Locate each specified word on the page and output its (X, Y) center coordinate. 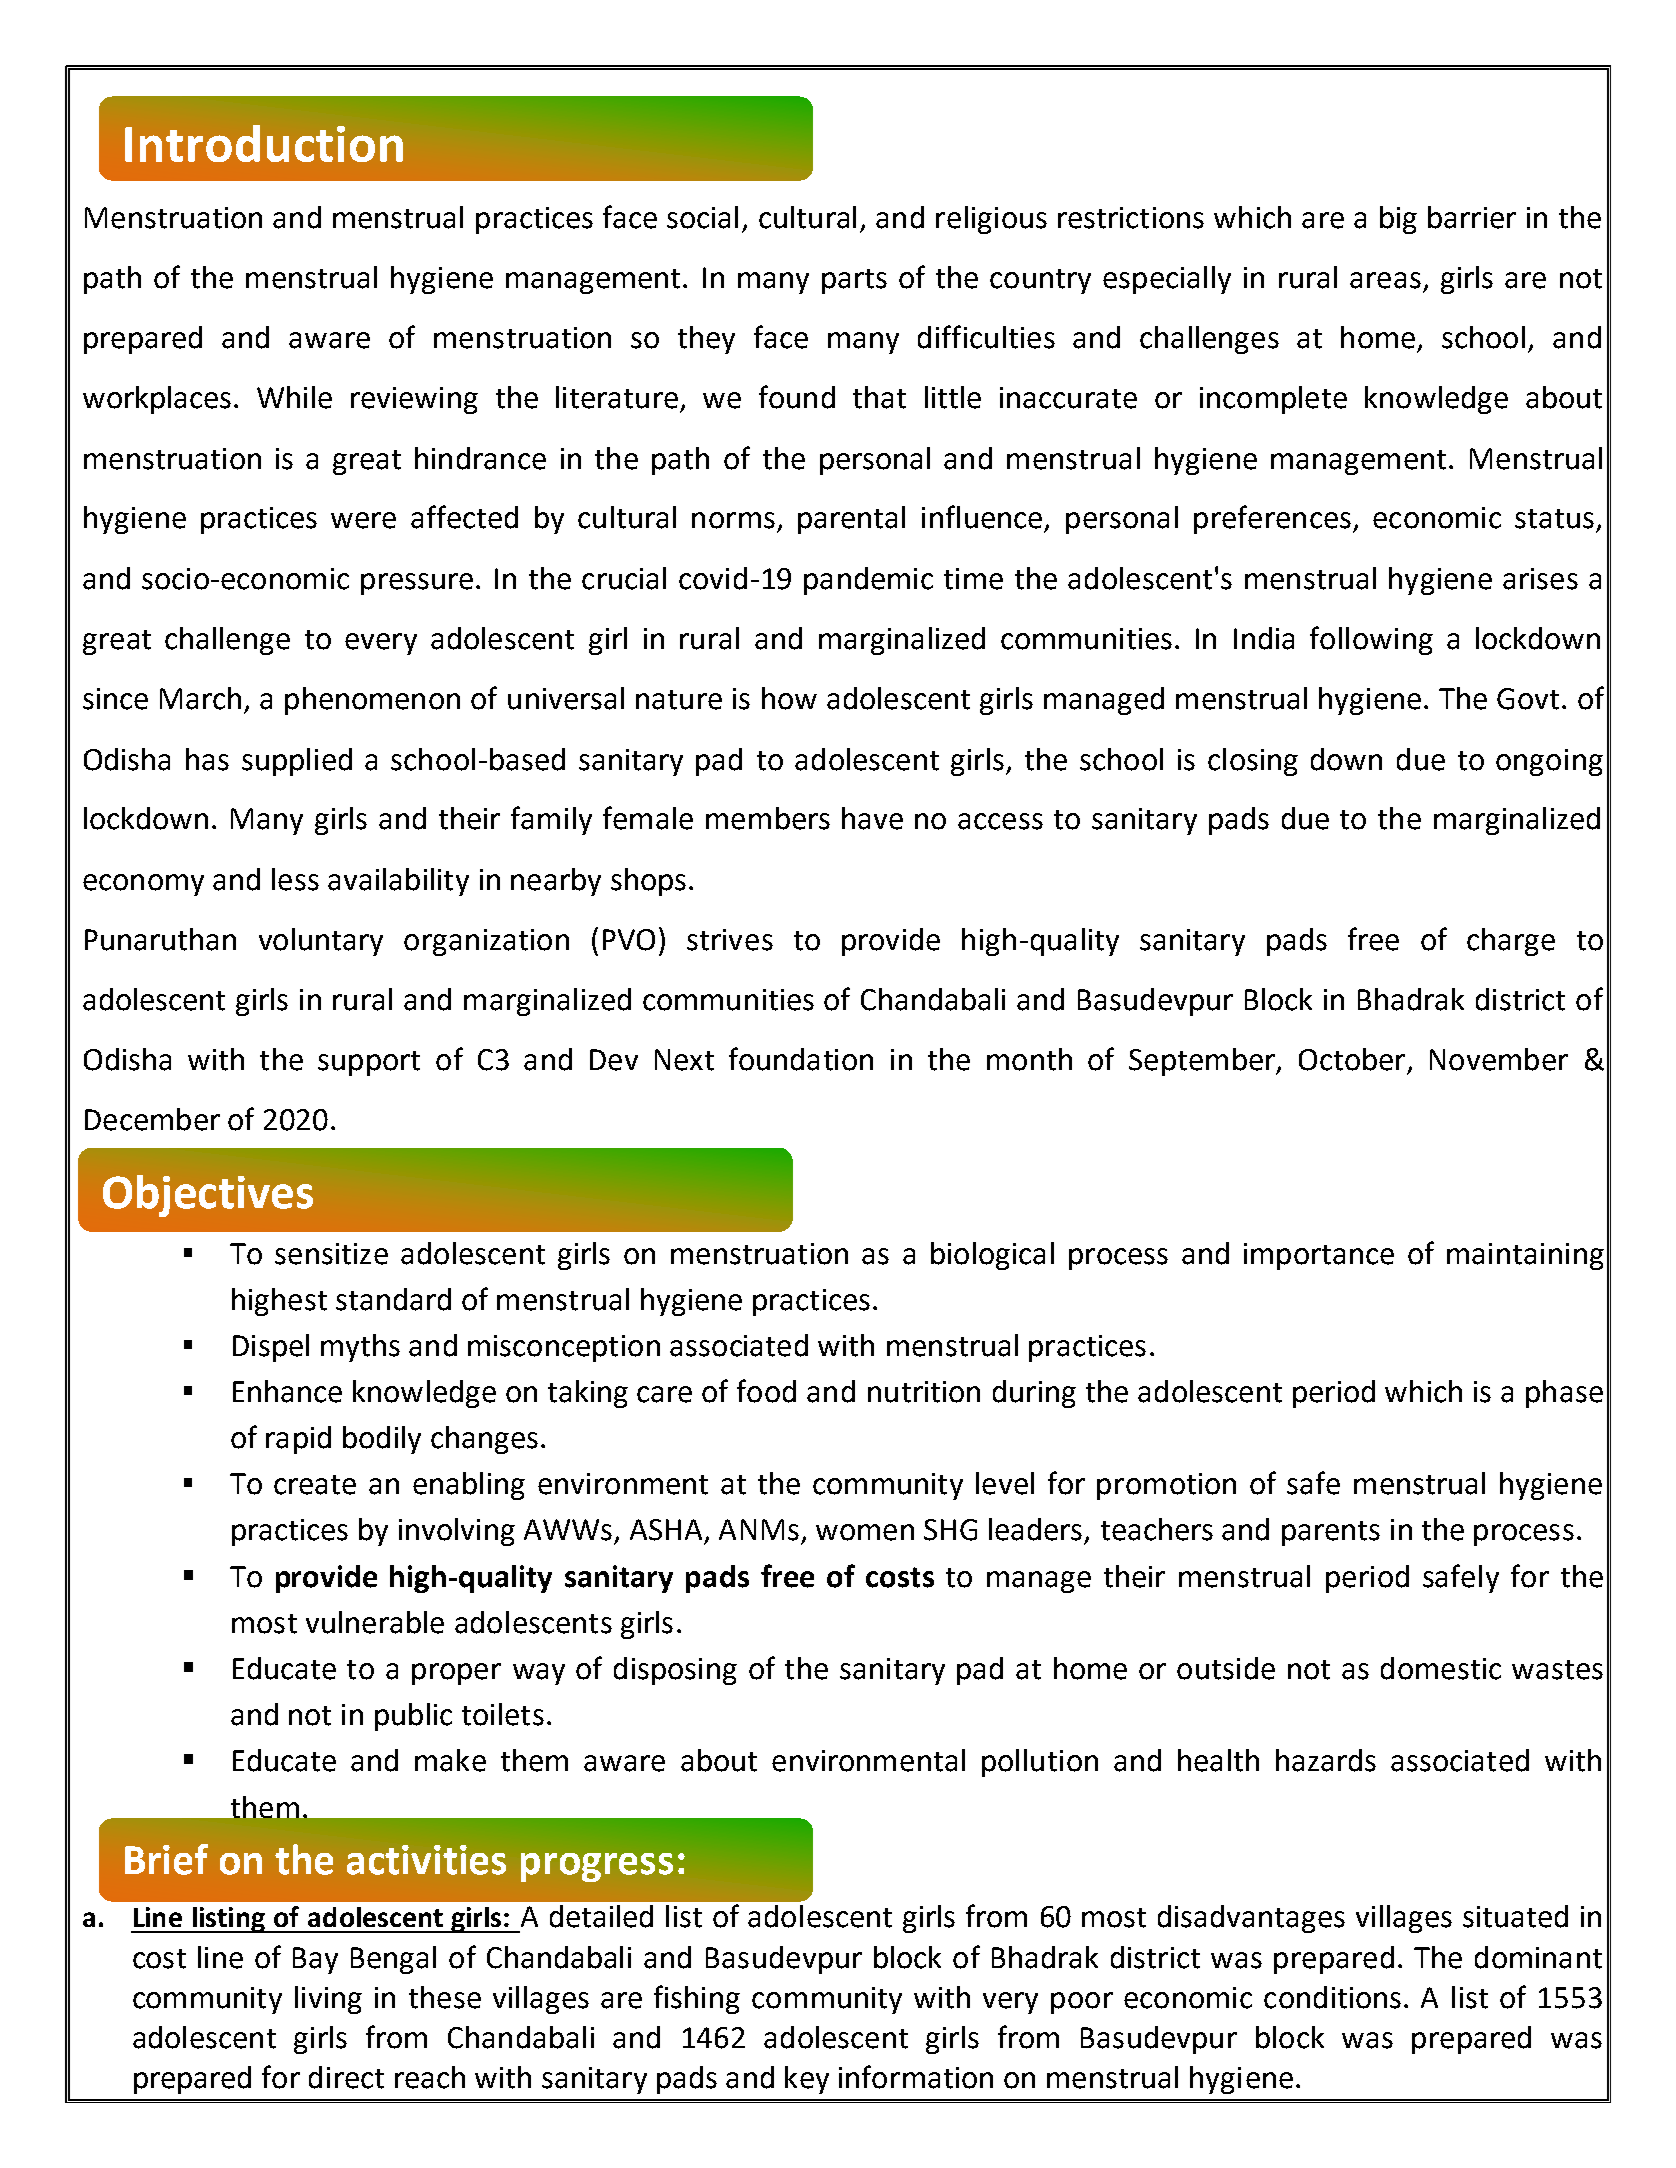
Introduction (264, 143)
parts (854, 281)
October (1352, 1059)
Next (684, 1060)
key (807, 2080)
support (369, 1063)
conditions (1332, 1997)
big (1398, 220)
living (328, 2000)
